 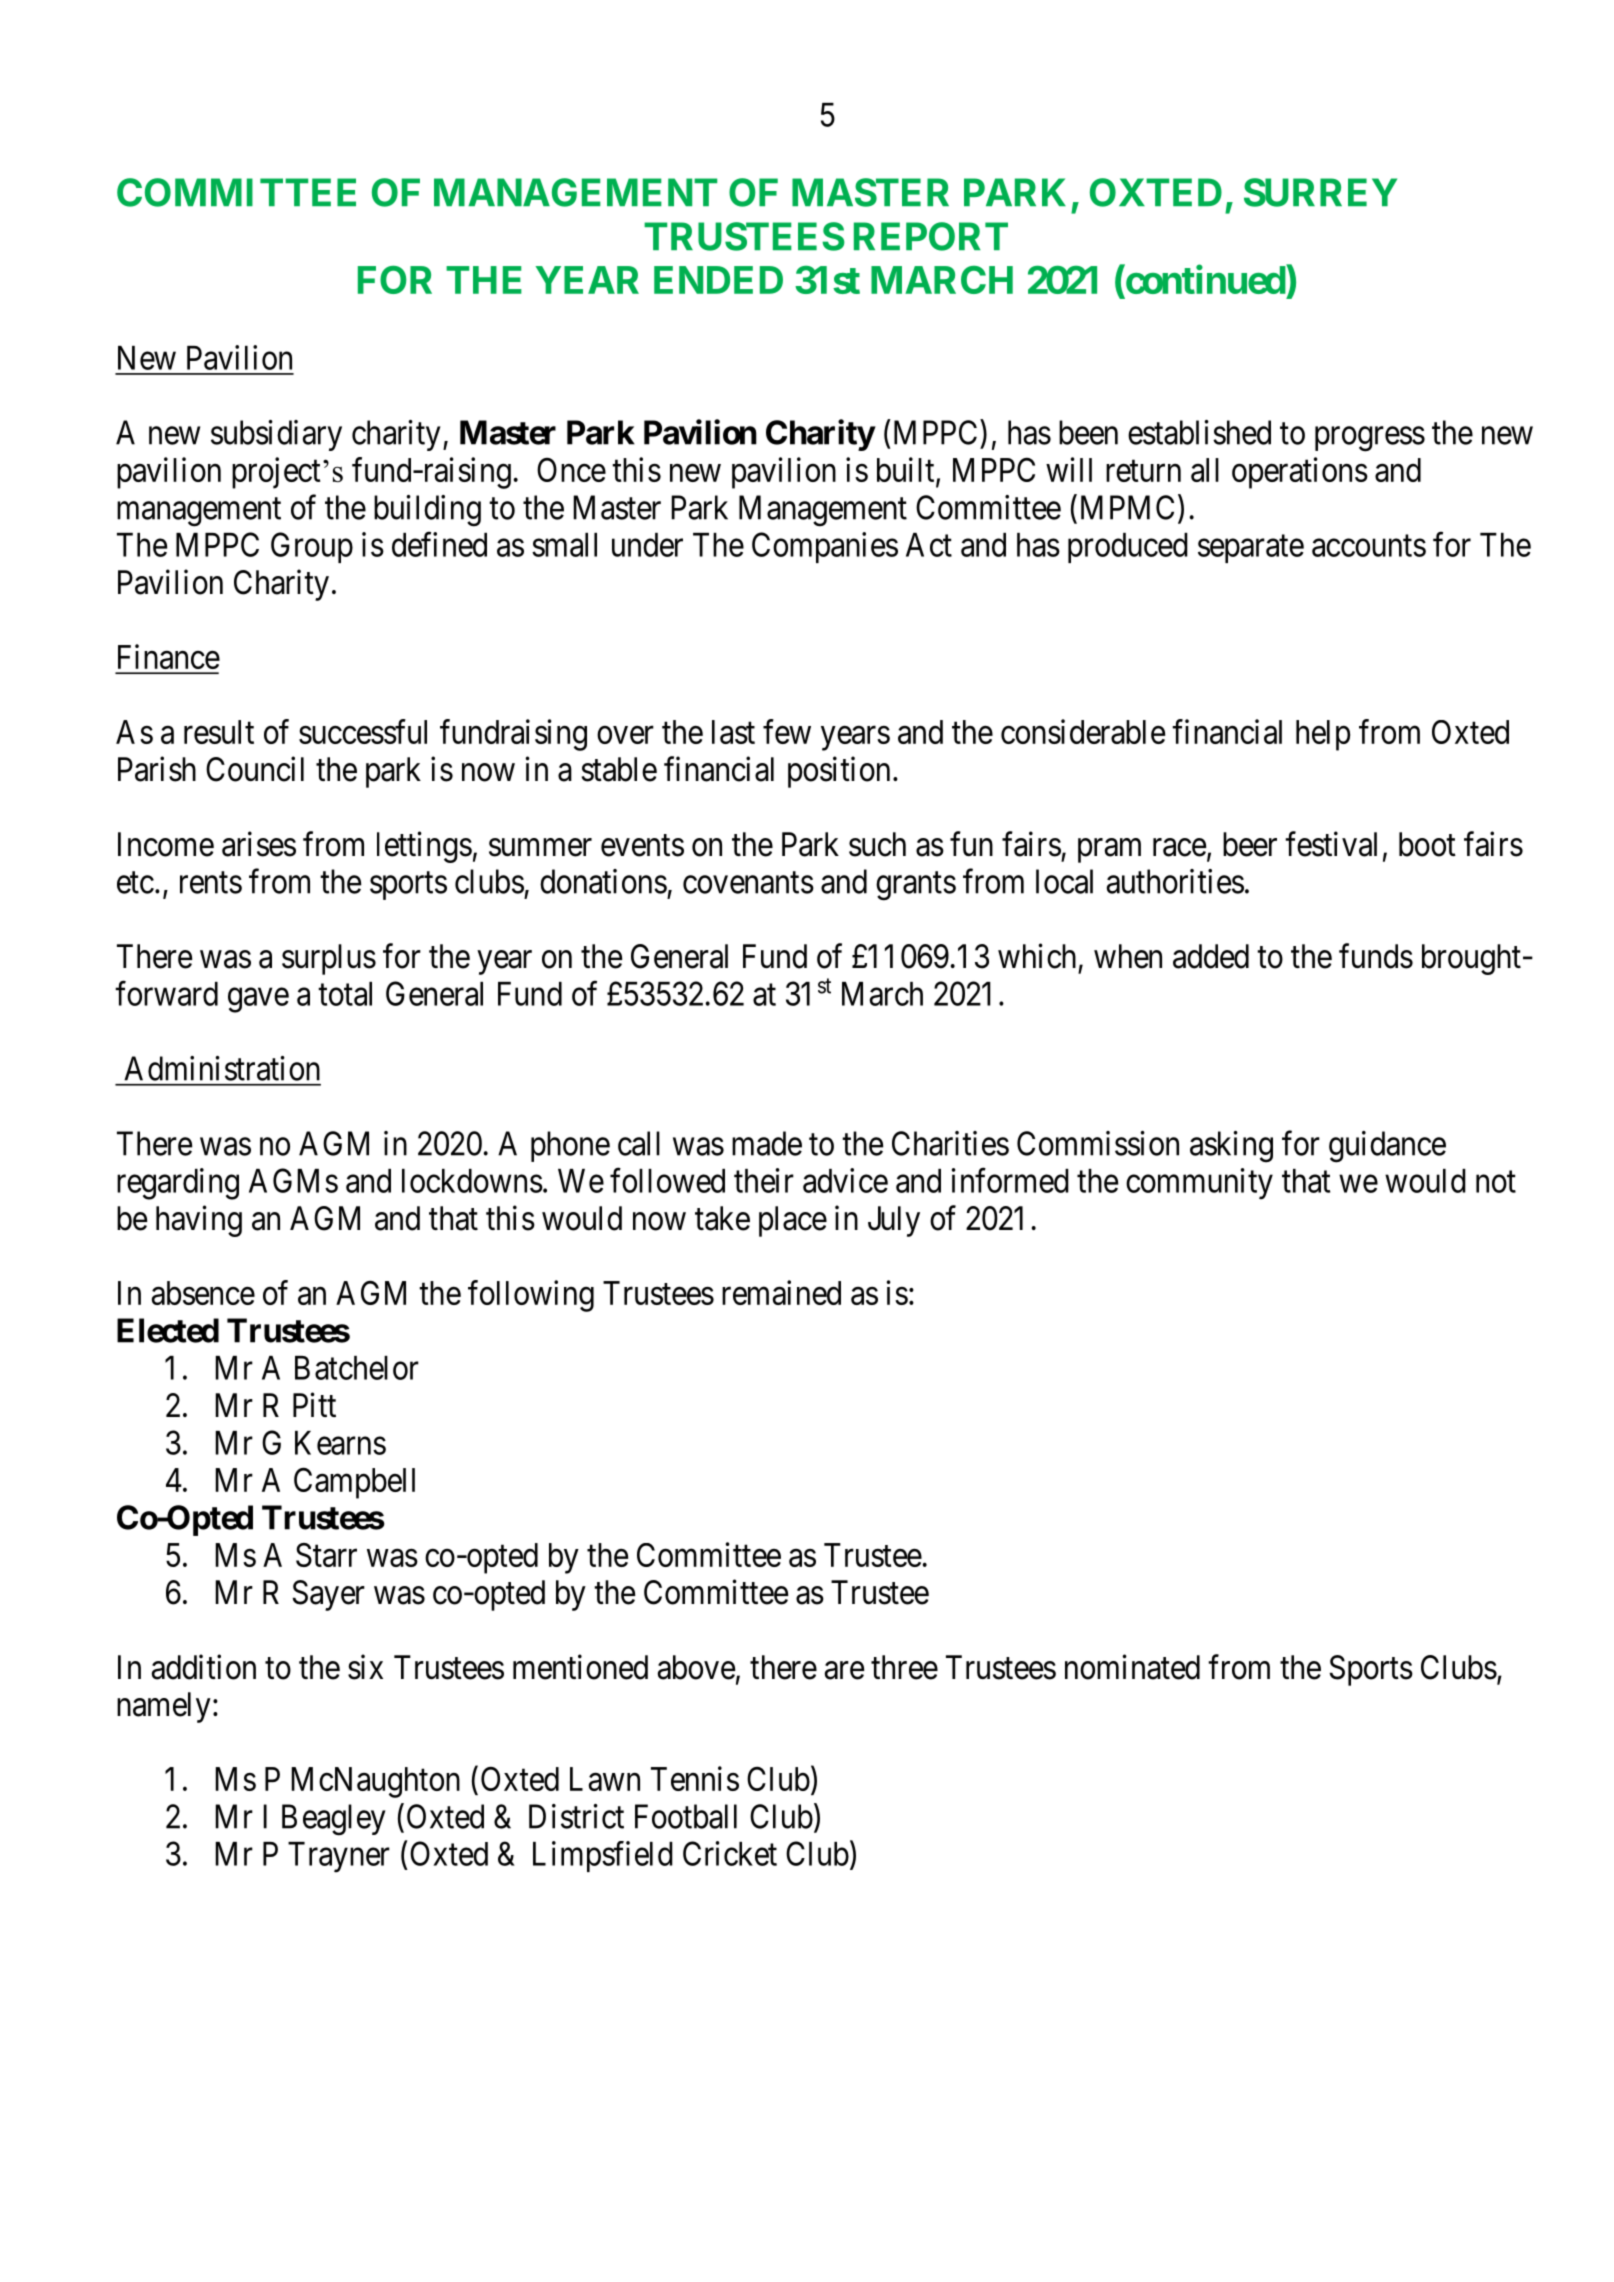 I want to click on Council, so click(x=255, y=769).
